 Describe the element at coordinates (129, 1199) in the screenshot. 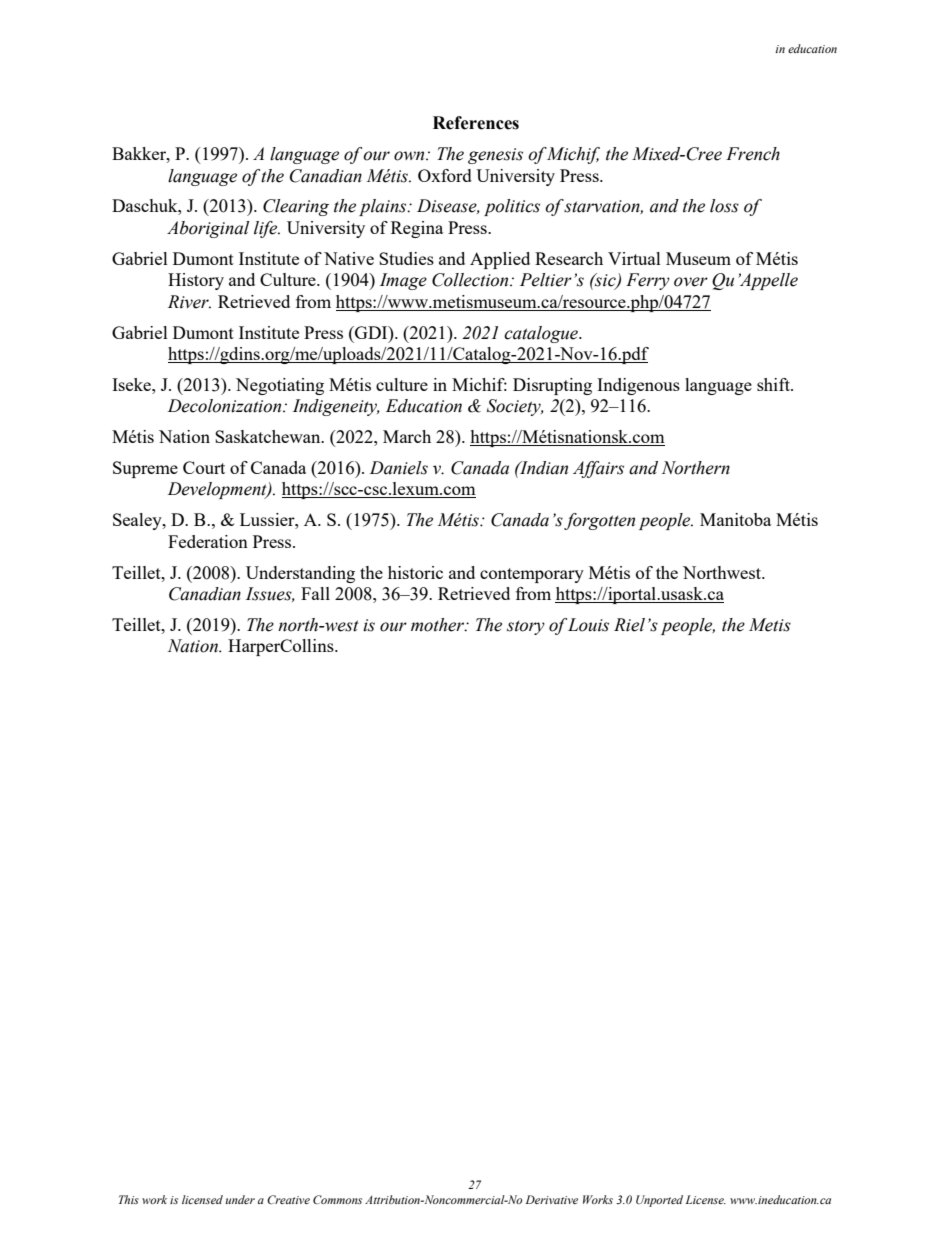

I see `This` at that location.
